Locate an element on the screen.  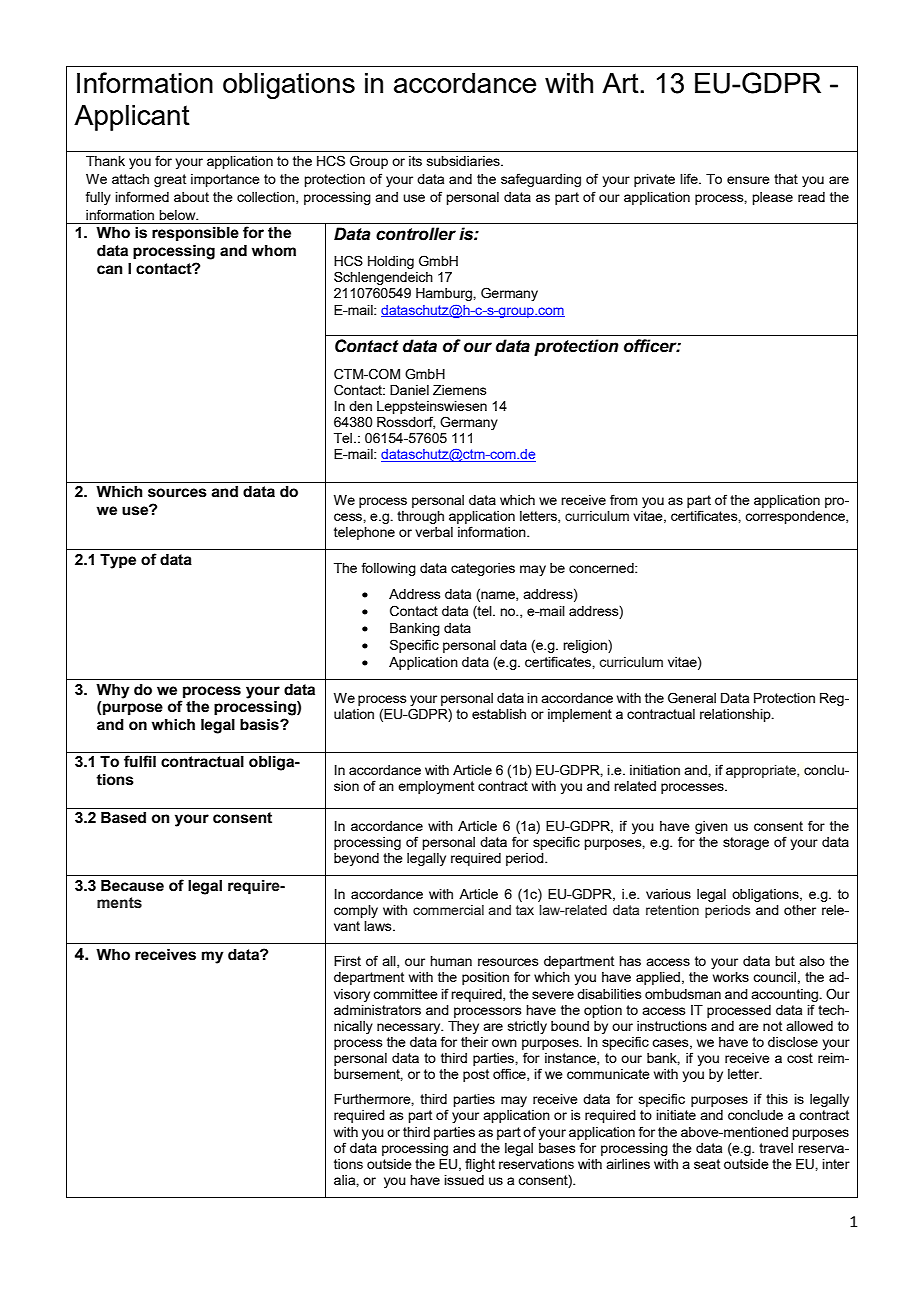
please is located at coordinates (772, 198).
